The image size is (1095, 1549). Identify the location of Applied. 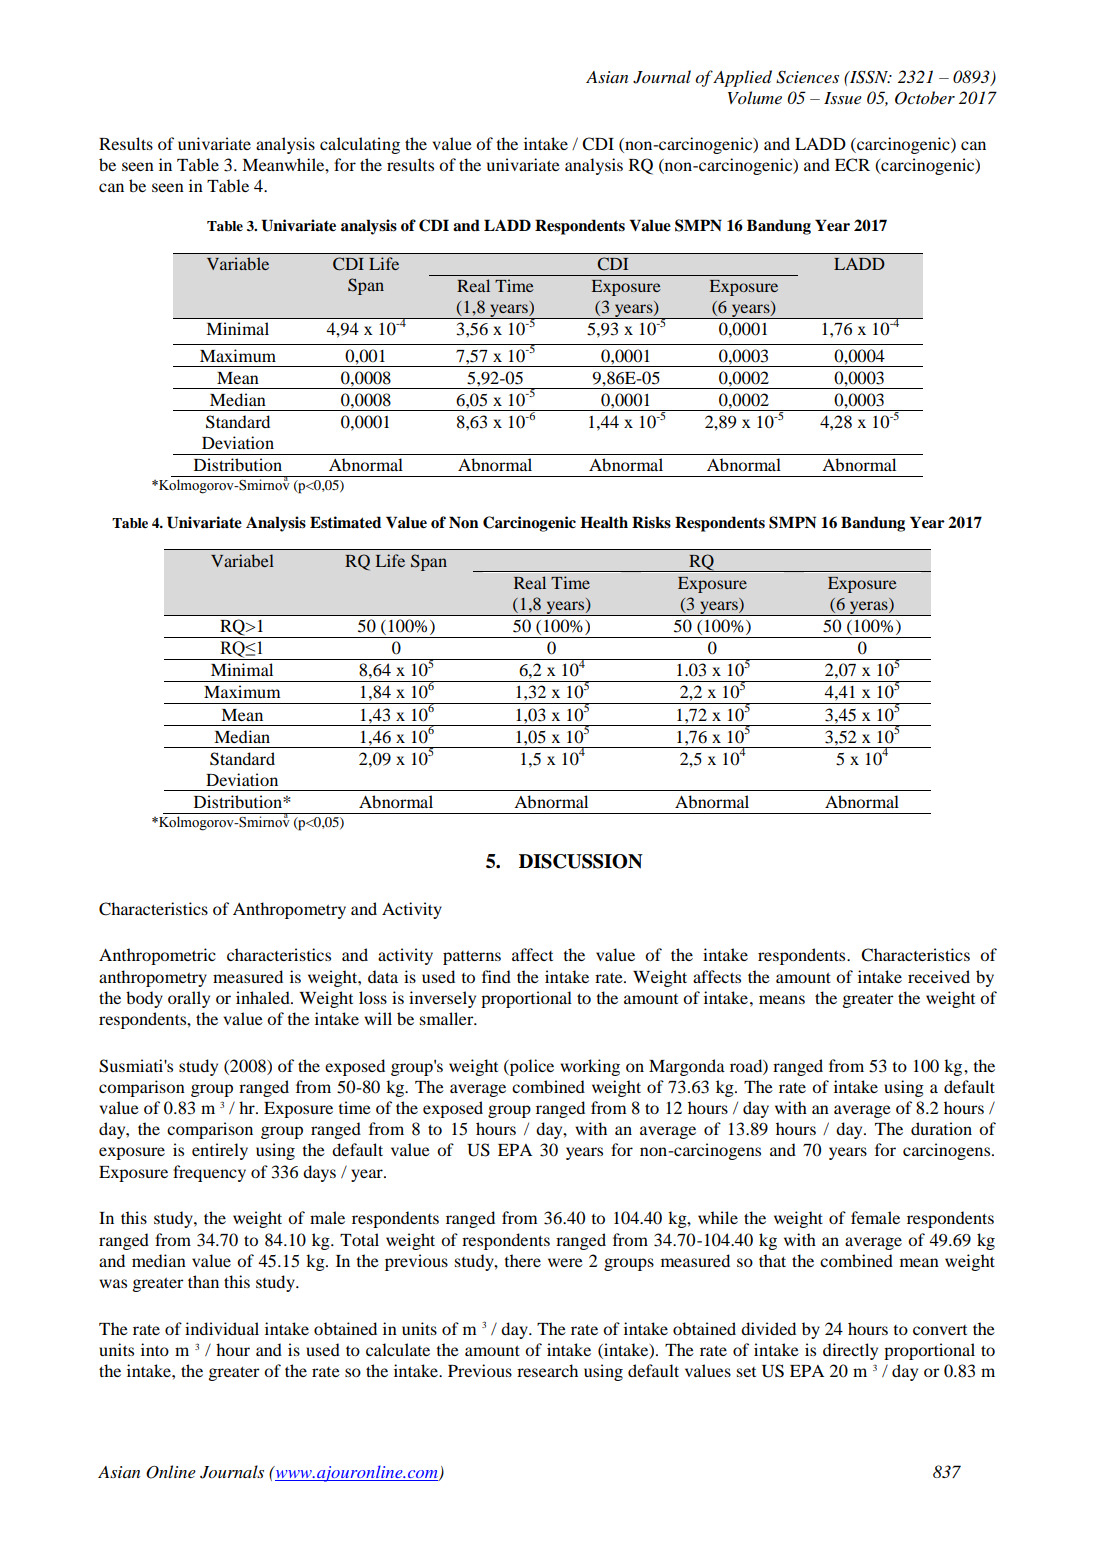
(742, 78).
